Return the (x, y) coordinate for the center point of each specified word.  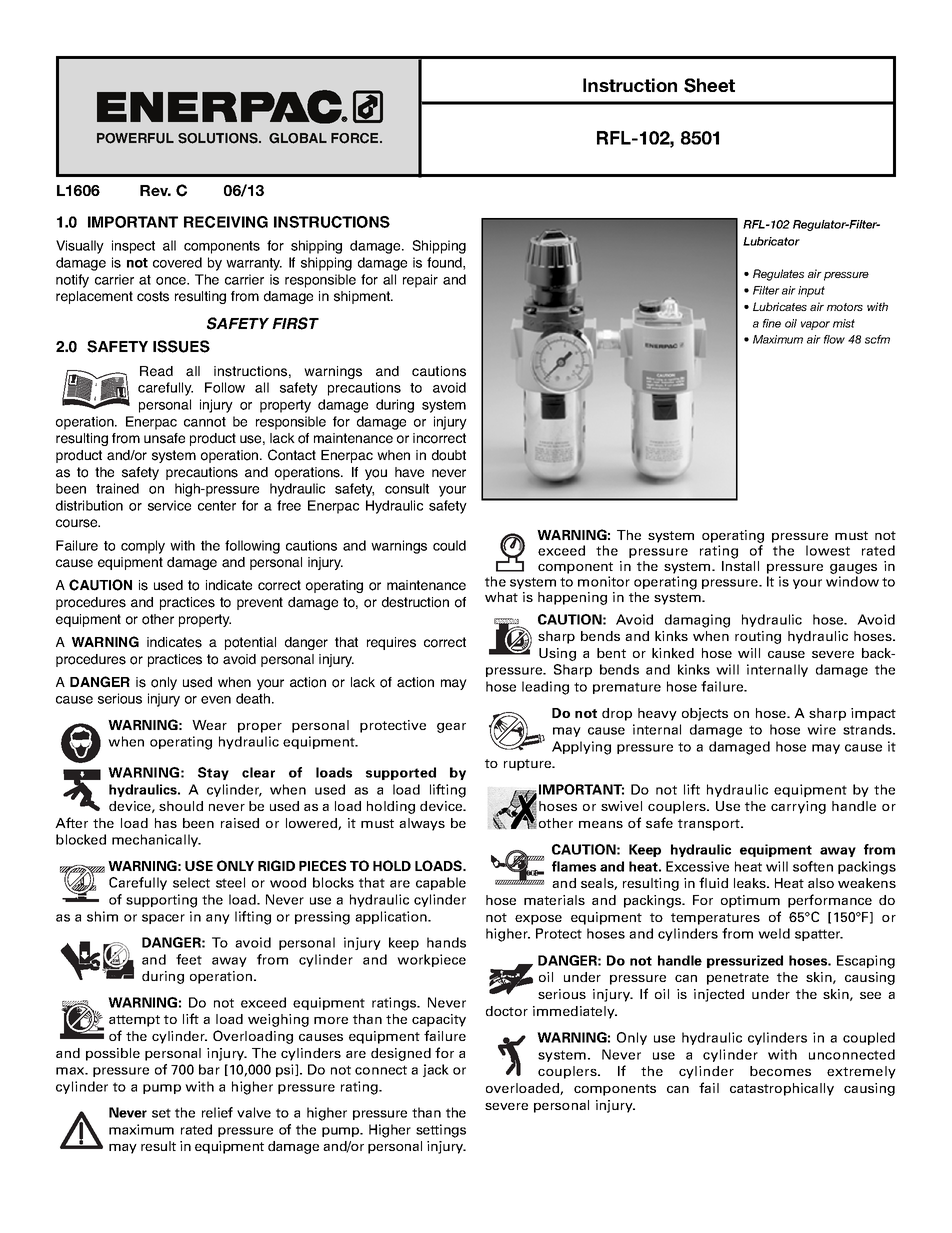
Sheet (709, 85)
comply (143, 547)
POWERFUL (135, 138)
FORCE (356, 138)
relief (217, 1112)
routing (758, 637)
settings (441, 1131)
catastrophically (782, 1089)
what (501, 597)
